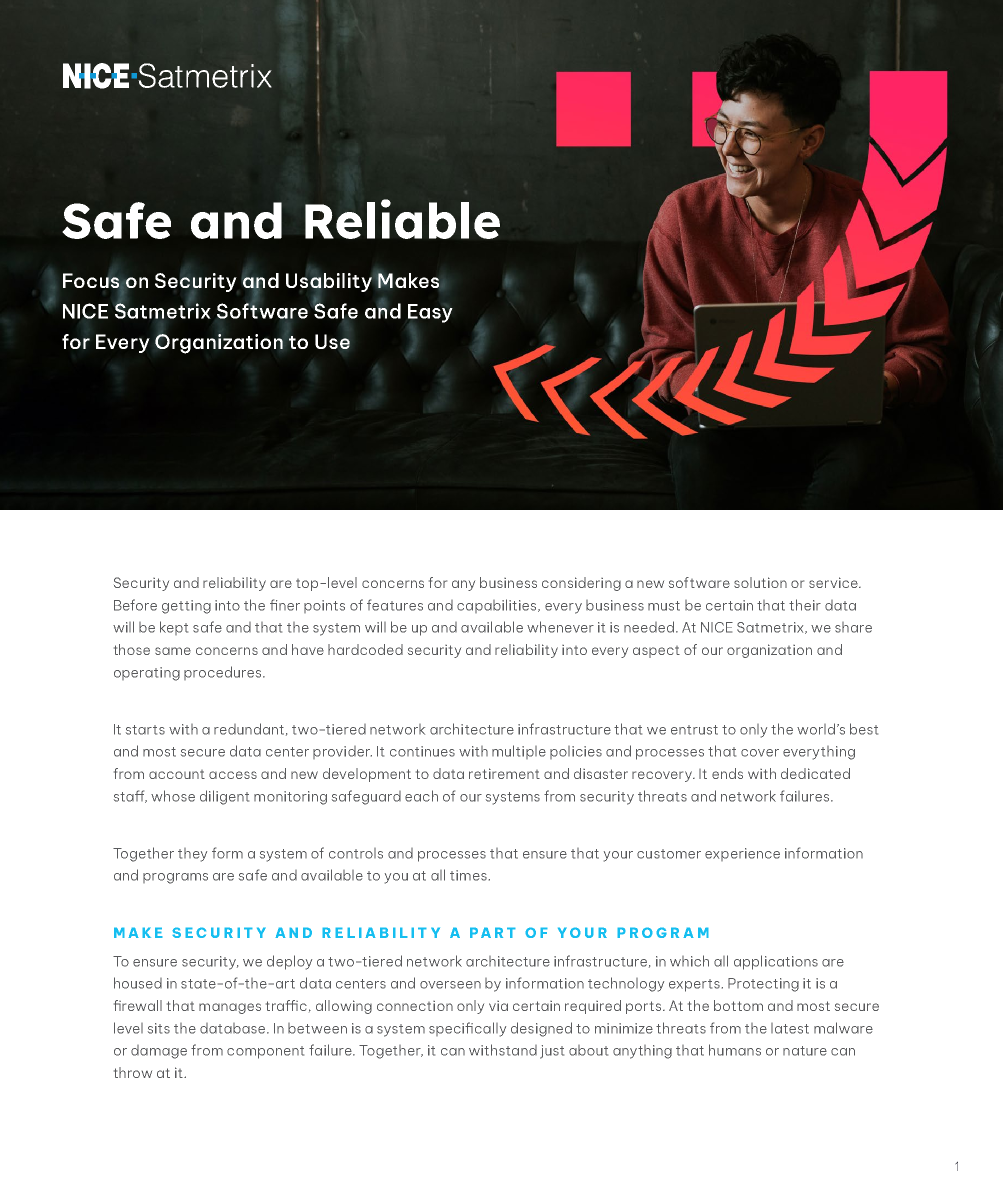  I want to click on service, so click(834, 582).
